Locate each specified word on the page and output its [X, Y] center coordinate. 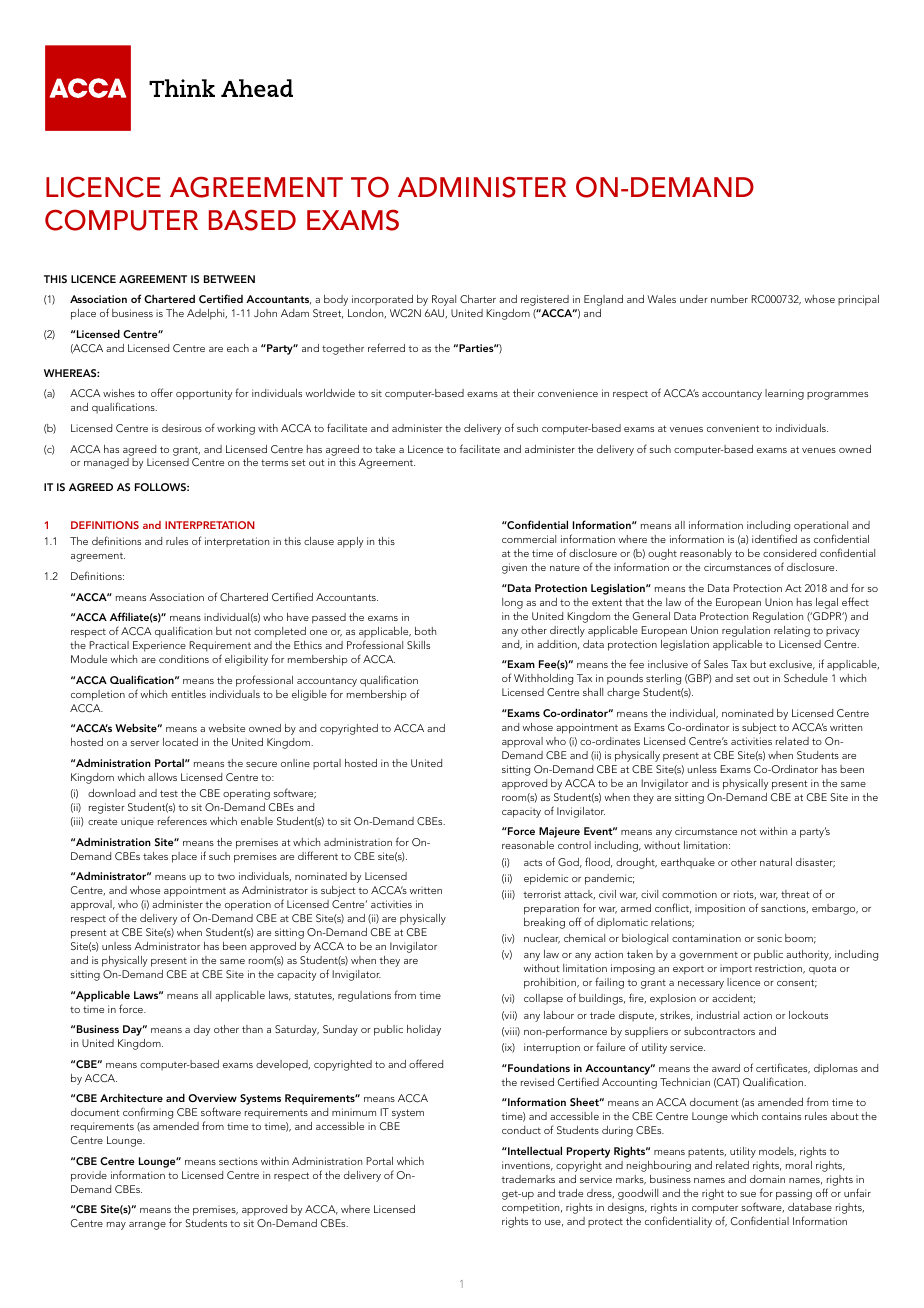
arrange [147, 1226]
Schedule [806, 678]
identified [774, 538]
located [180, 742]
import [736, 969]
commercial [529, 539]
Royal [444, 300]
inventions [527, 1166]
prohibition [551, 983]
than [252, 1029]
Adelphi [207, 314]
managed [106, 463]
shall [593, 692]
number [729, 299]
